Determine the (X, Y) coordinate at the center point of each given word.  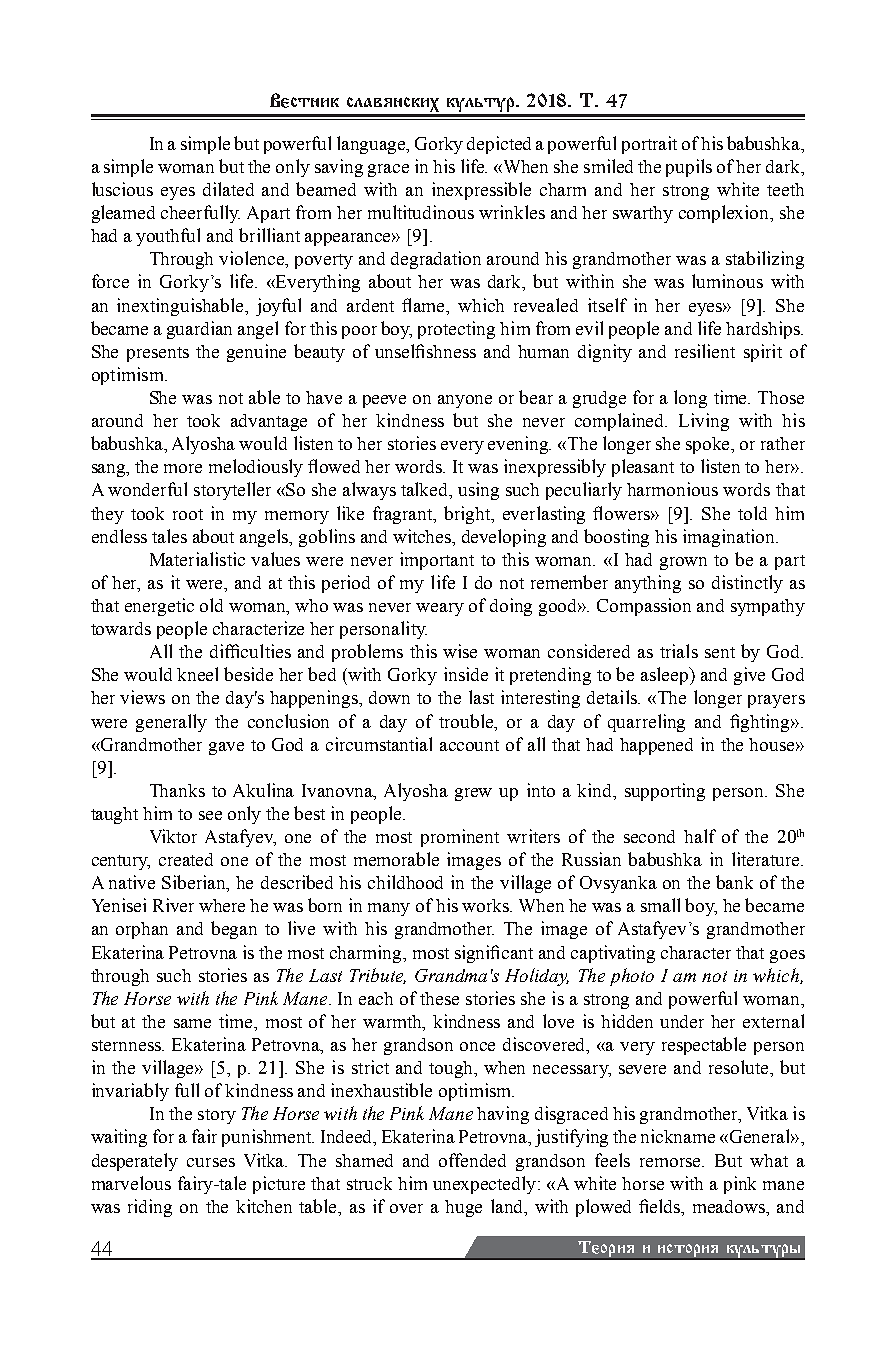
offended (472, 1160)
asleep (666, 676)
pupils (689, 168)
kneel (197, 674)
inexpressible (481, 191)
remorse (671, 1162)
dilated (228, 189)
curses (211, 1162)
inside (466, 674)
